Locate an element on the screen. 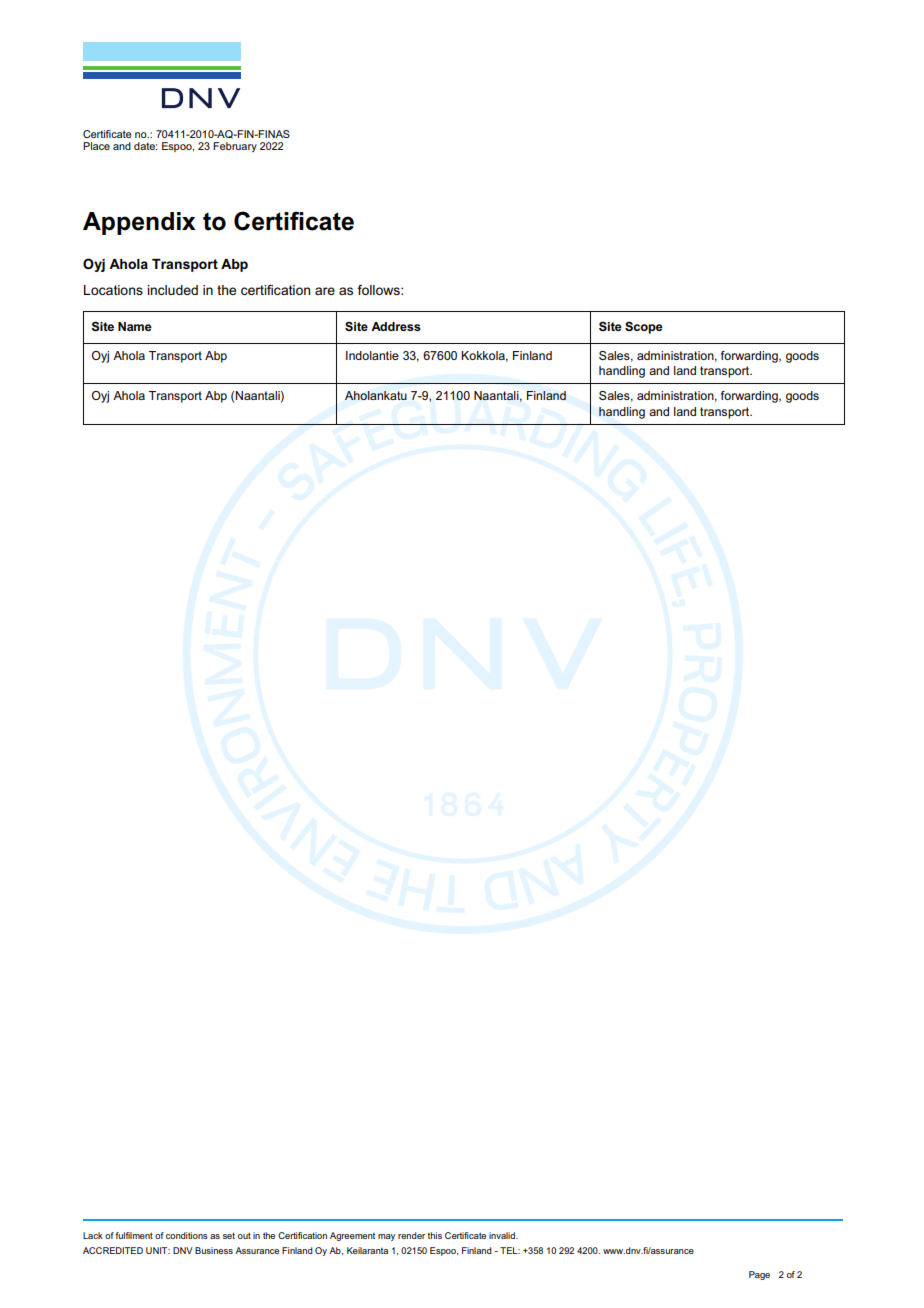  are is located at coordinates (325, 291).
